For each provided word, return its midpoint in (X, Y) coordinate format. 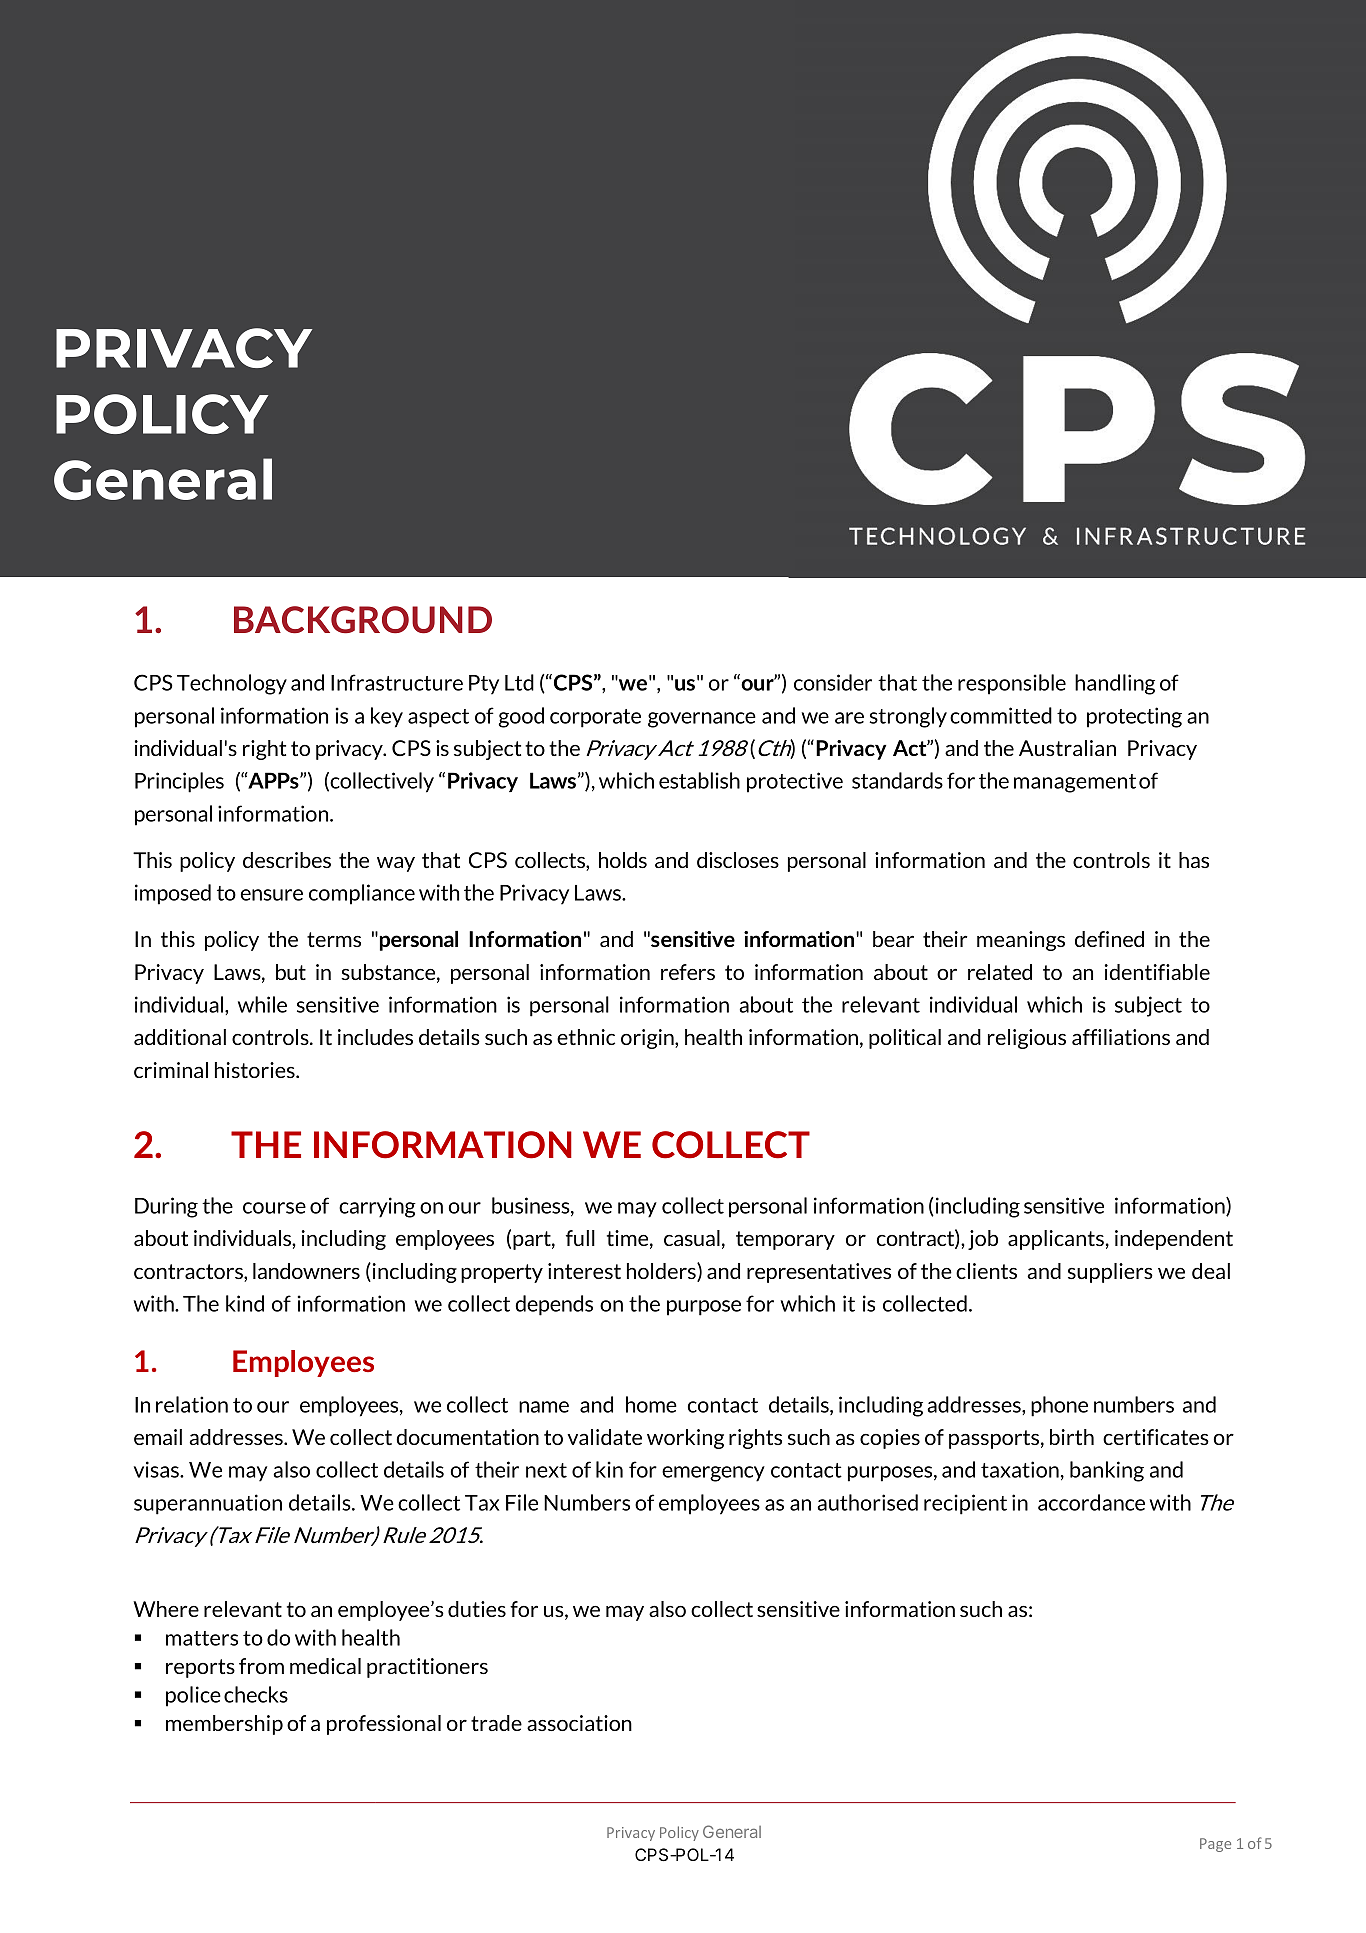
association (579, 1723)
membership (224, 1725)
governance (702, 720)
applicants (1056, 1240)
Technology (232, 684)
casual (692, 1238)
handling (1115, 684)
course (274, 1208)
